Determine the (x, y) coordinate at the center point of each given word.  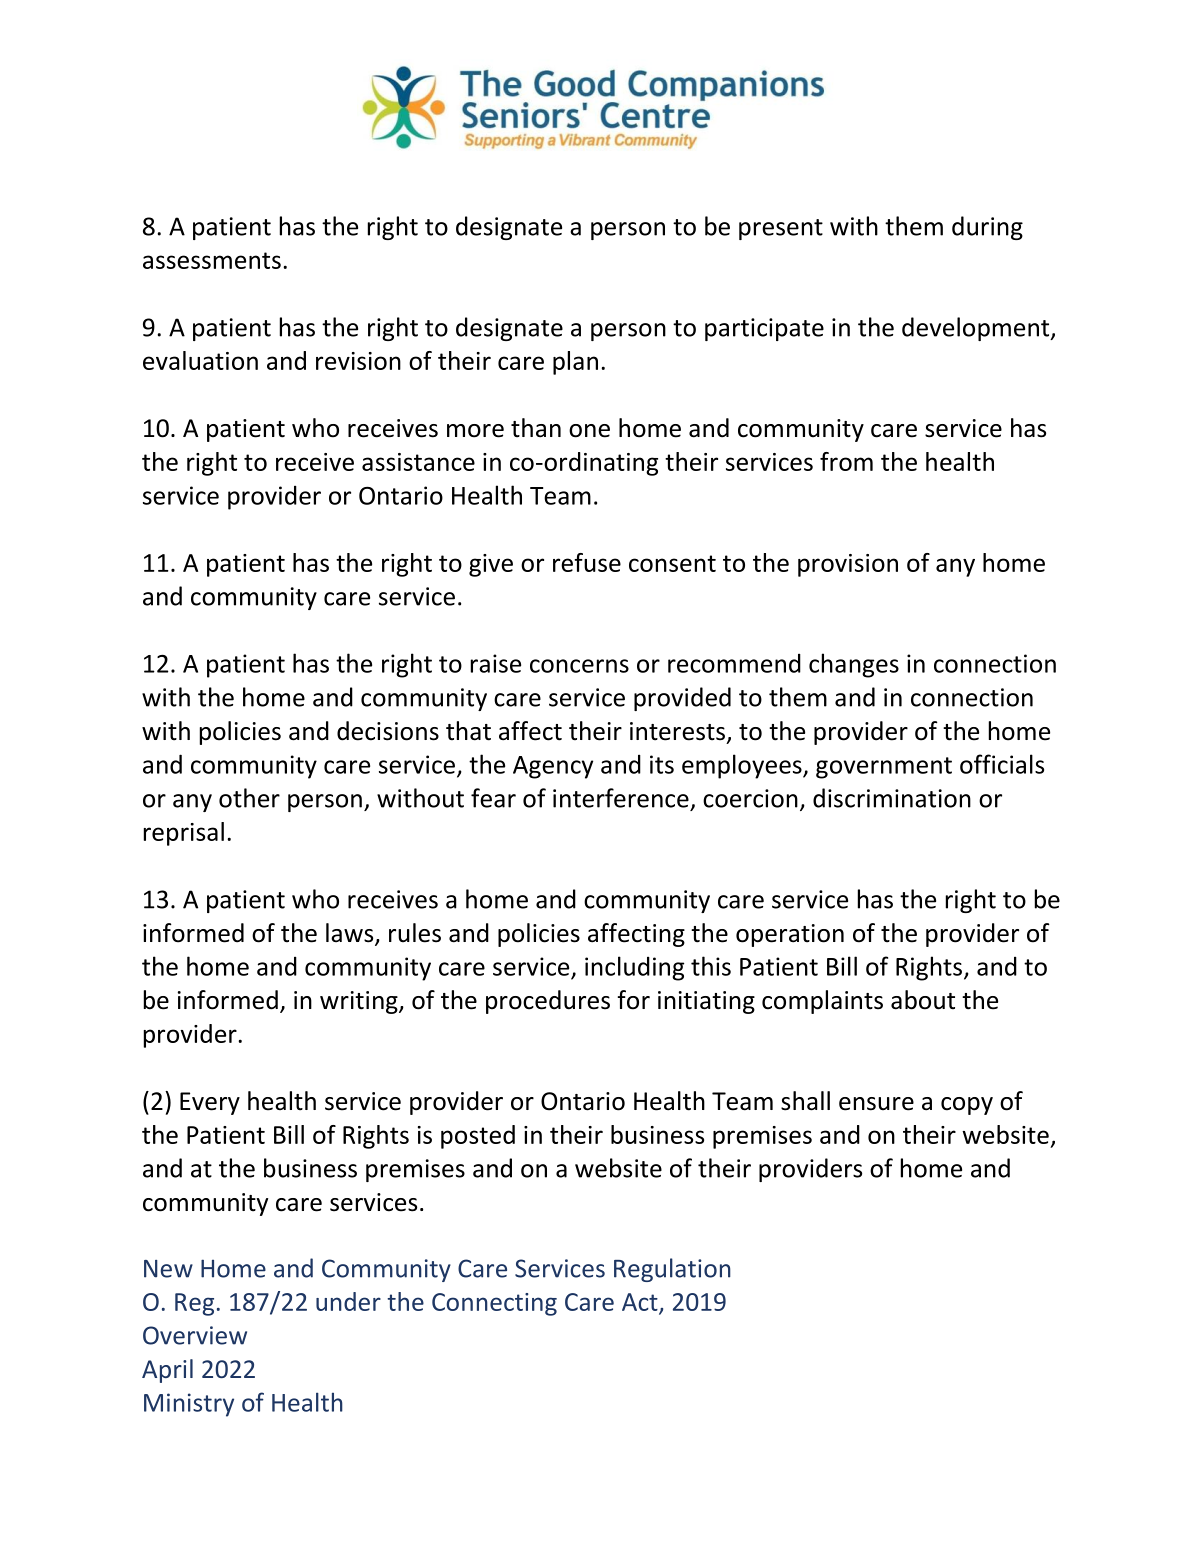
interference (621, 798)
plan (575, 363)
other (249, 798)
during (987, 228)
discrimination (892, 798)
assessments (212, 260)
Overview (195, 1335)
